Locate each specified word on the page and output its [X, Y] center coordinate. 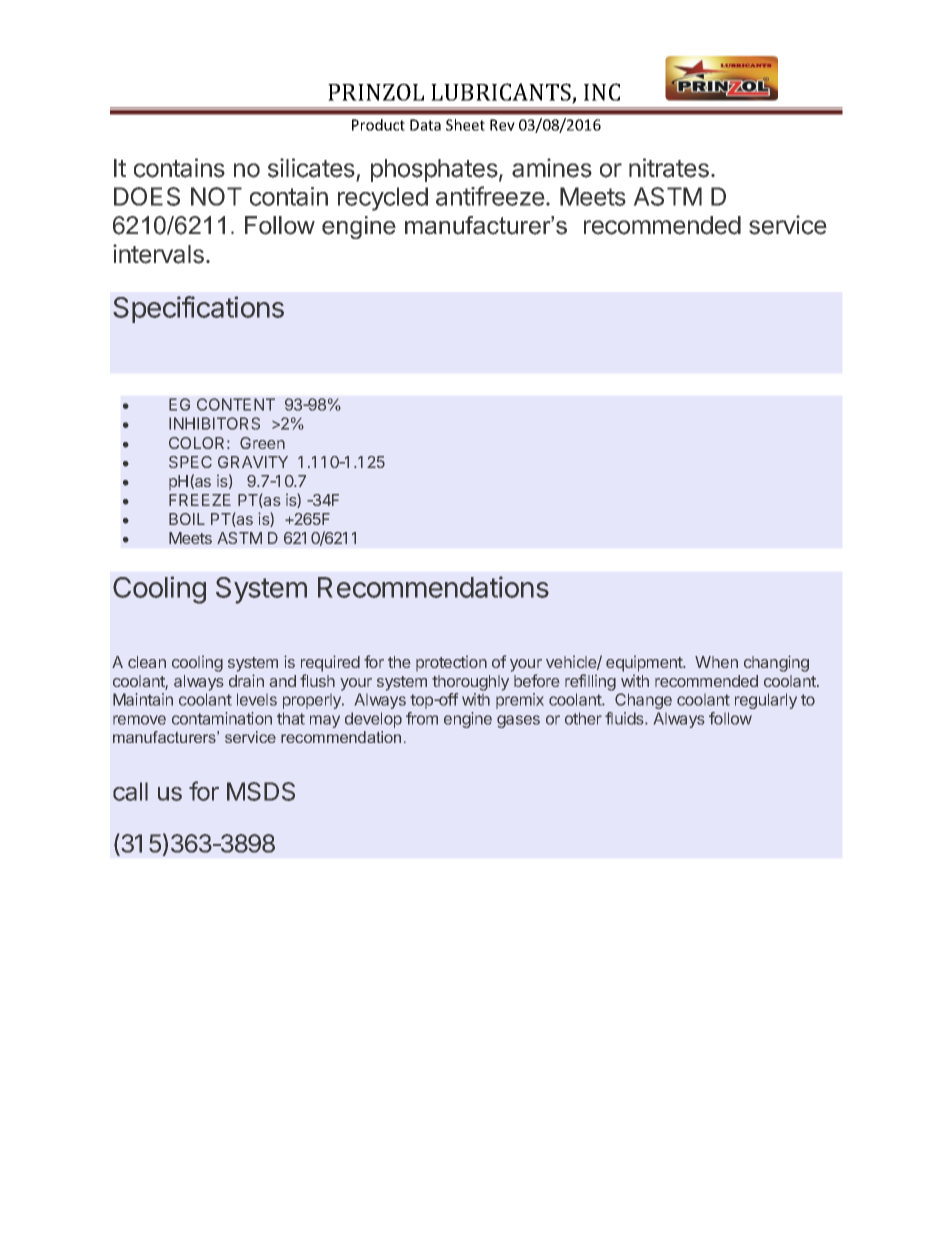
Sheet [465, 125]
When [716, 662]
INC [602, 92]
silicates [311, 168]
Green [262, 443]
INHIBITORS [214, 423]
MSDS [261, 791]
